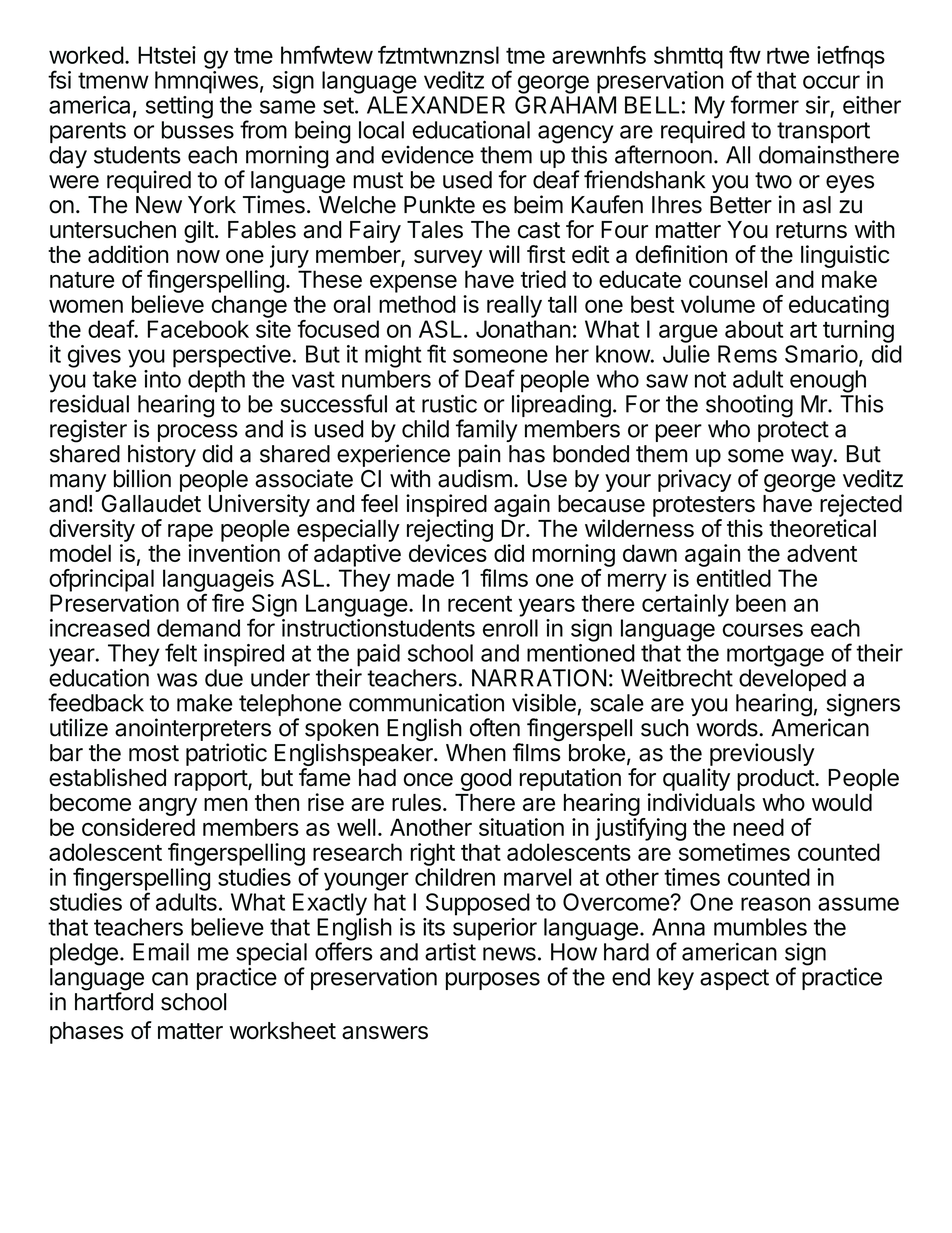  What do you see at coordinates (734, 979) in the image?
I see `aspect` at bounding box center [734, 979].
